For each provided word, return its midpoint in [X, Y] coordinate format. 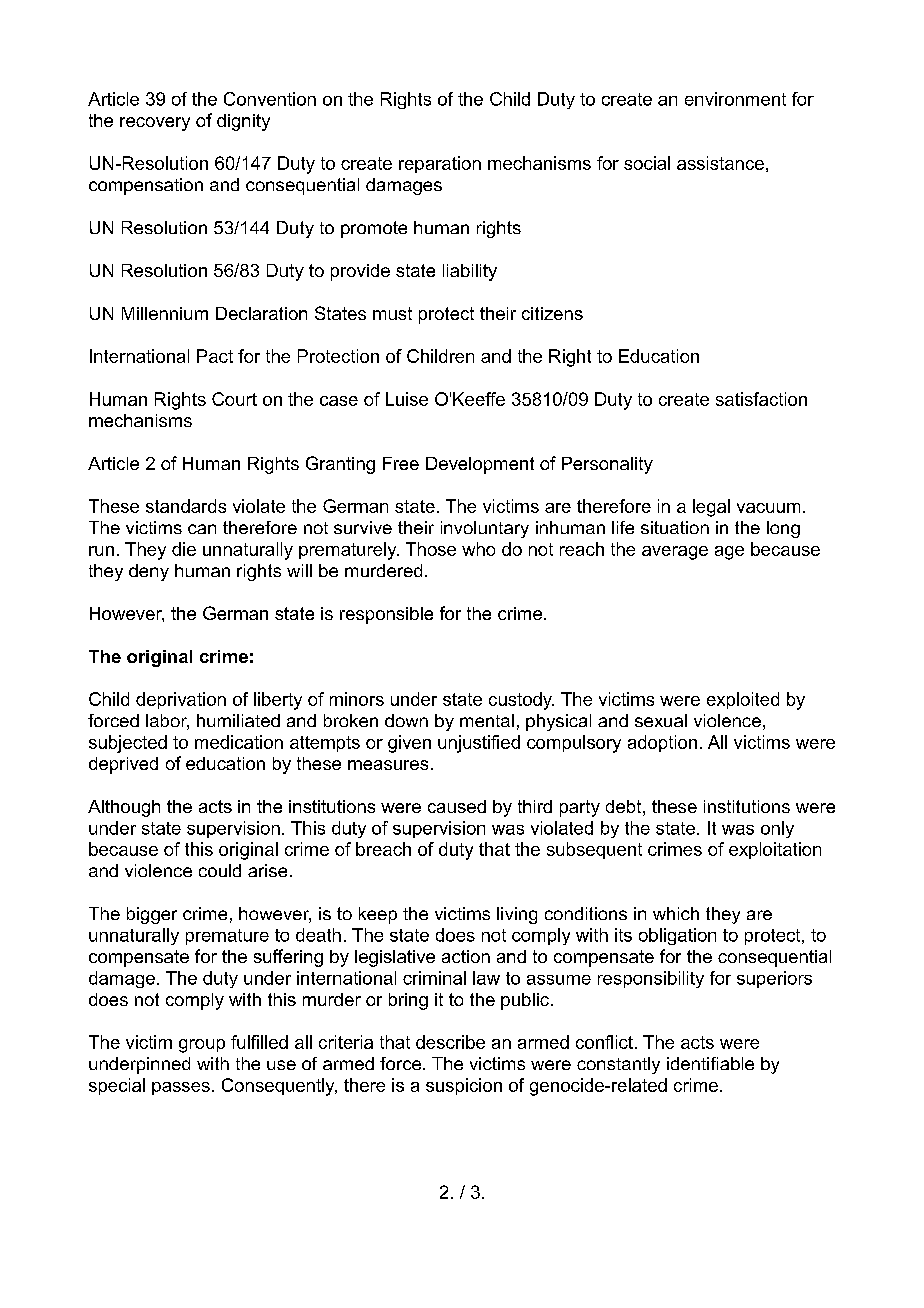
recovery [155, 124]
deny [149, 572]
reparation [440, 164]
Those [431, 549]
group [202, 1046]
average [675, 553]
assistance [720, 163]
